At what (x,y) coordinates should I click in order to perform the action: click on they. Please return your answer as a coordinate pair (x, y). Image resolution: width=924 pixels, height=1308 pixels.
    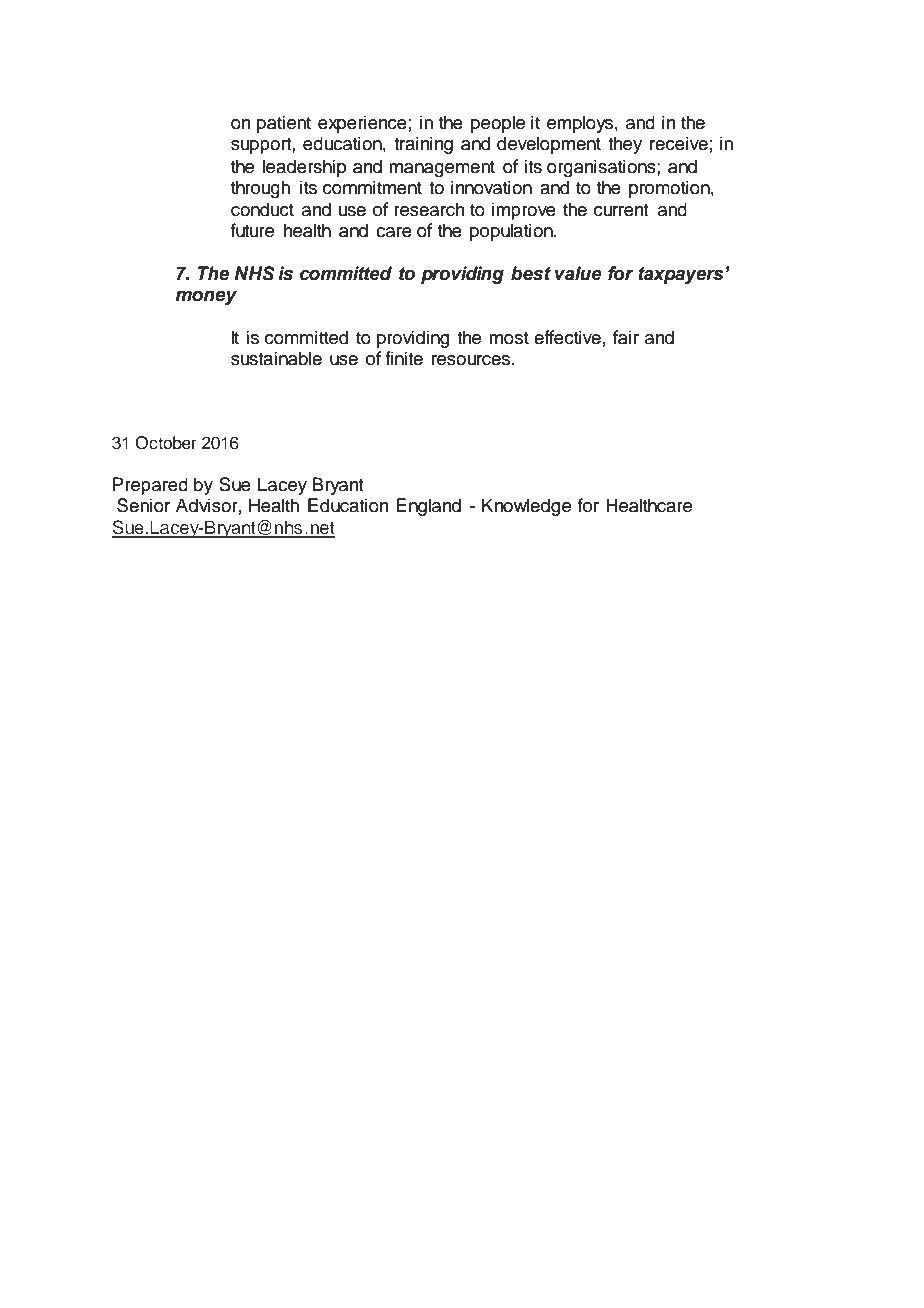
    Looking at the image, I should click on (625, 145).
